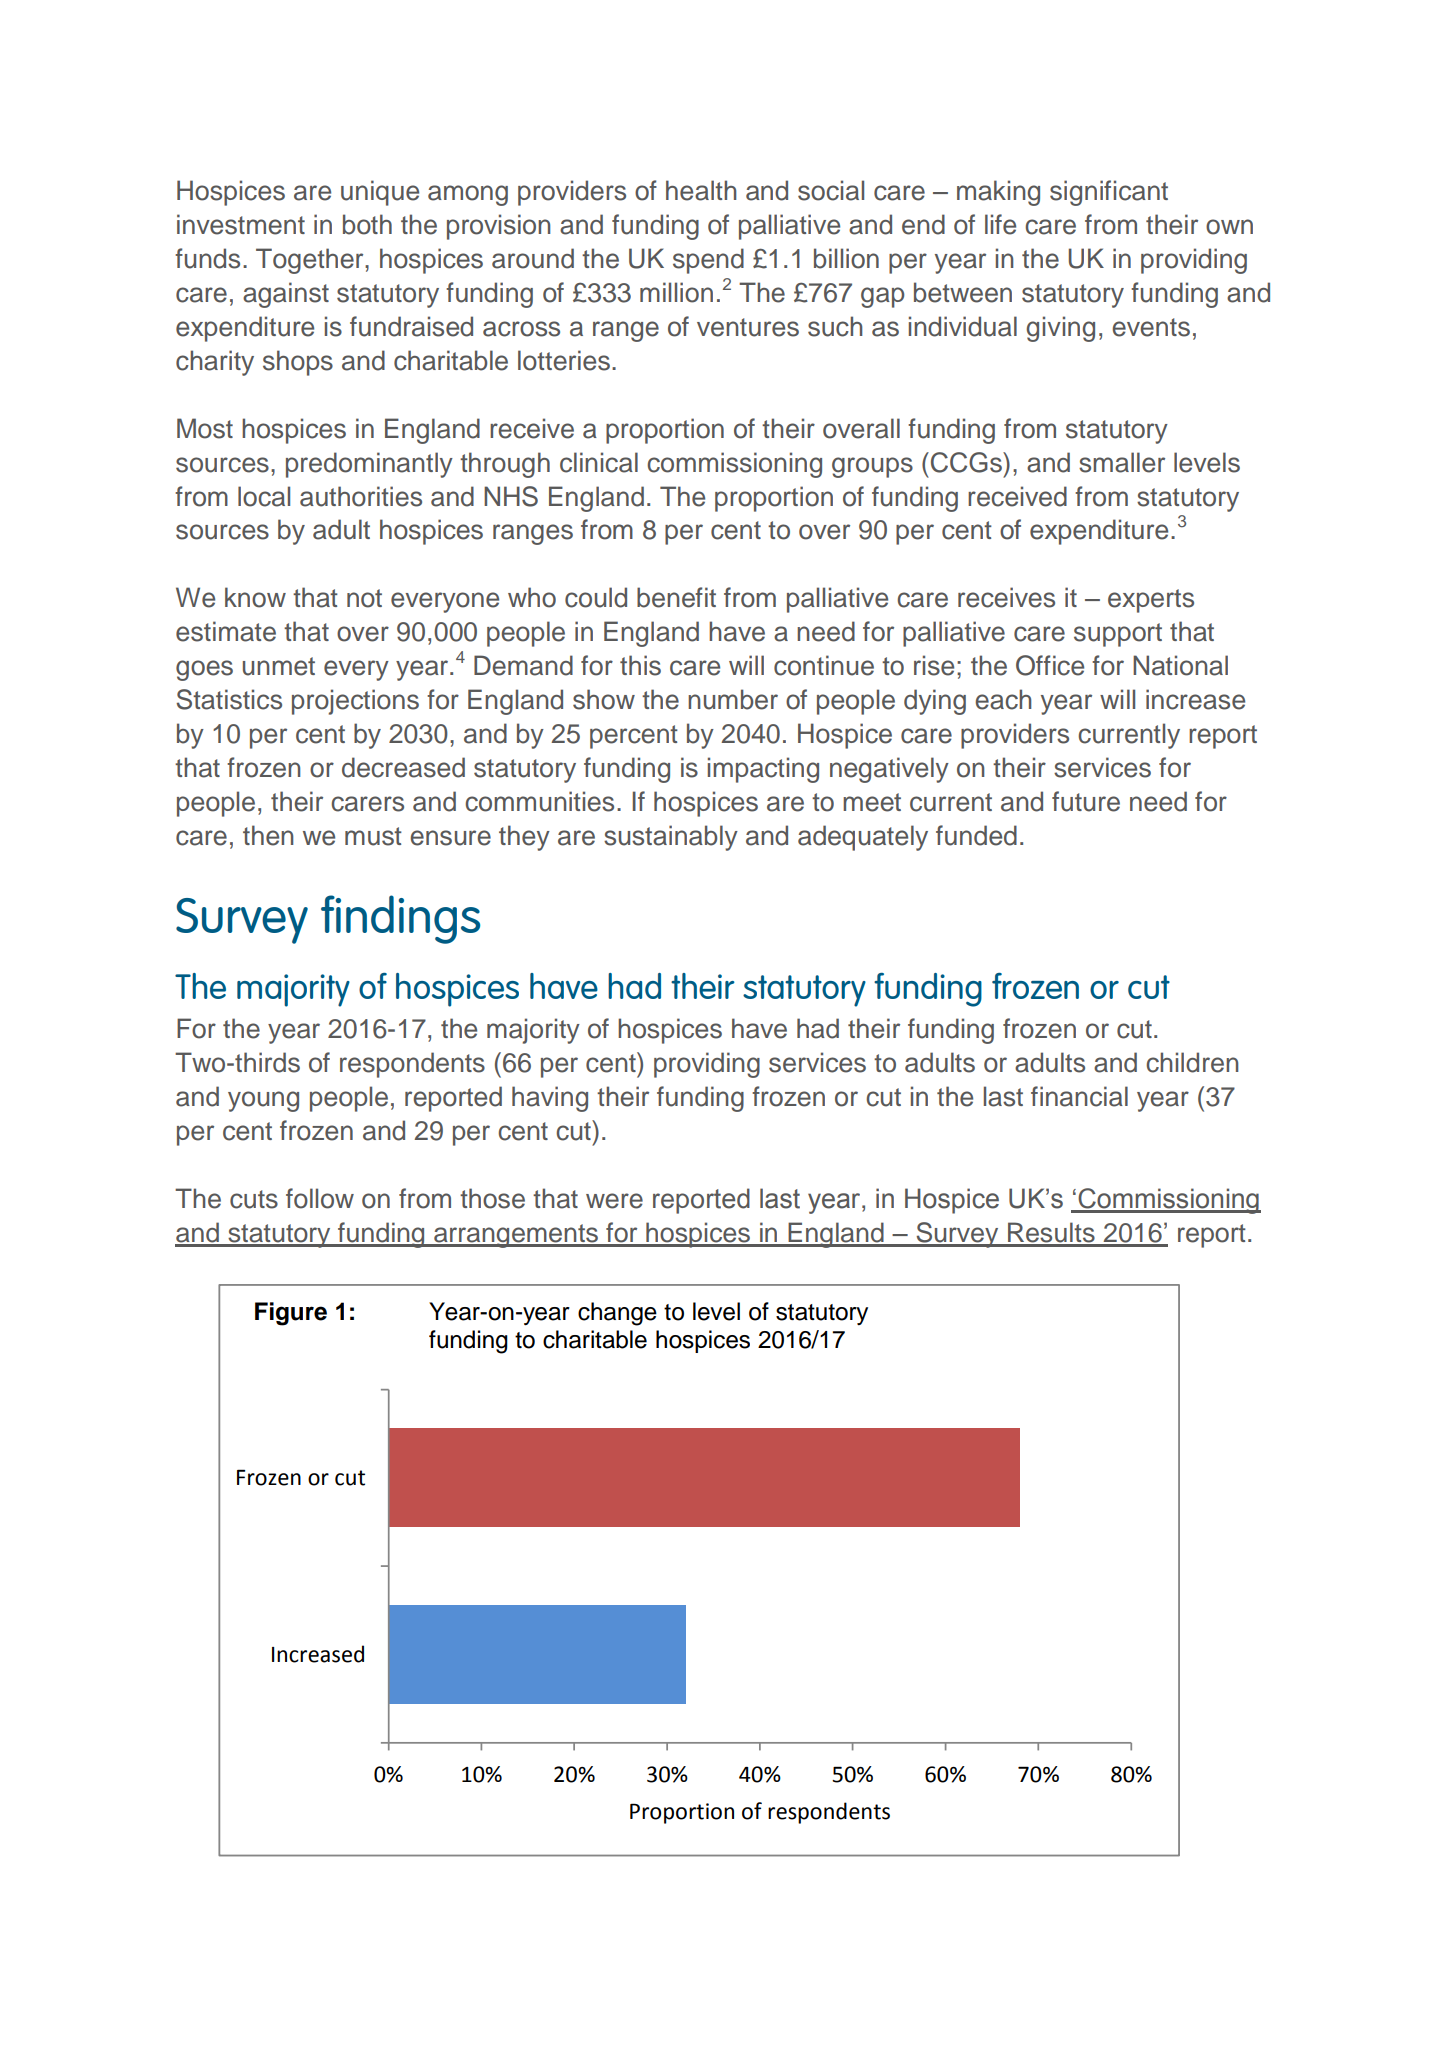  What do you see at coordinates (599, 462) in the document?
I see `clinical` at bounding box center [599, 462].
